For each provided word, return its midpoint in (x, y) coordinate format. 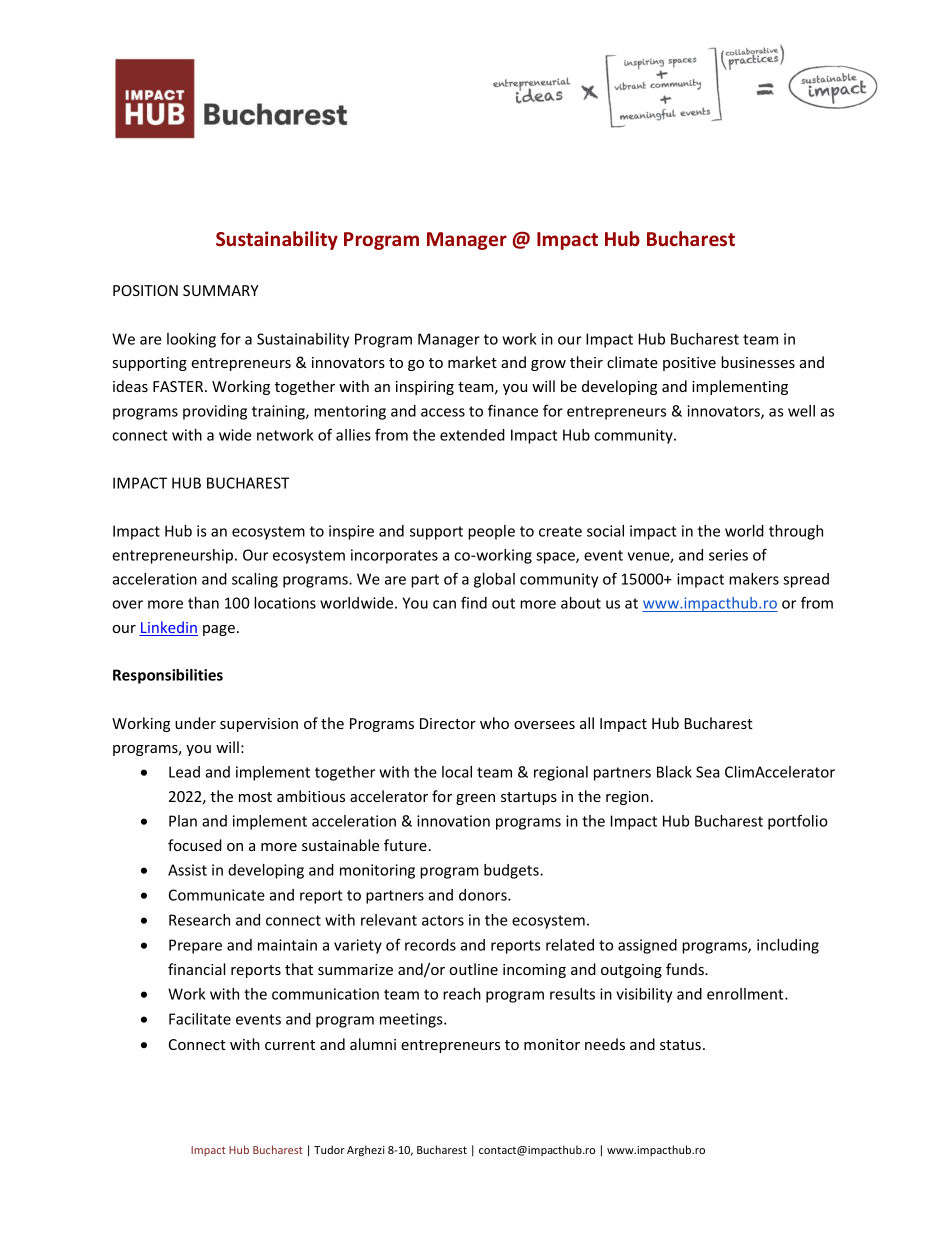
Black (674, 772)
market (472, 362)
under (195, 723)
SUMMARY (221, 290)
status (680, 1045)
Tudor (329, 1149)
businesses (758, 362)
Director (448, 723)
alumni (373, 1044)
